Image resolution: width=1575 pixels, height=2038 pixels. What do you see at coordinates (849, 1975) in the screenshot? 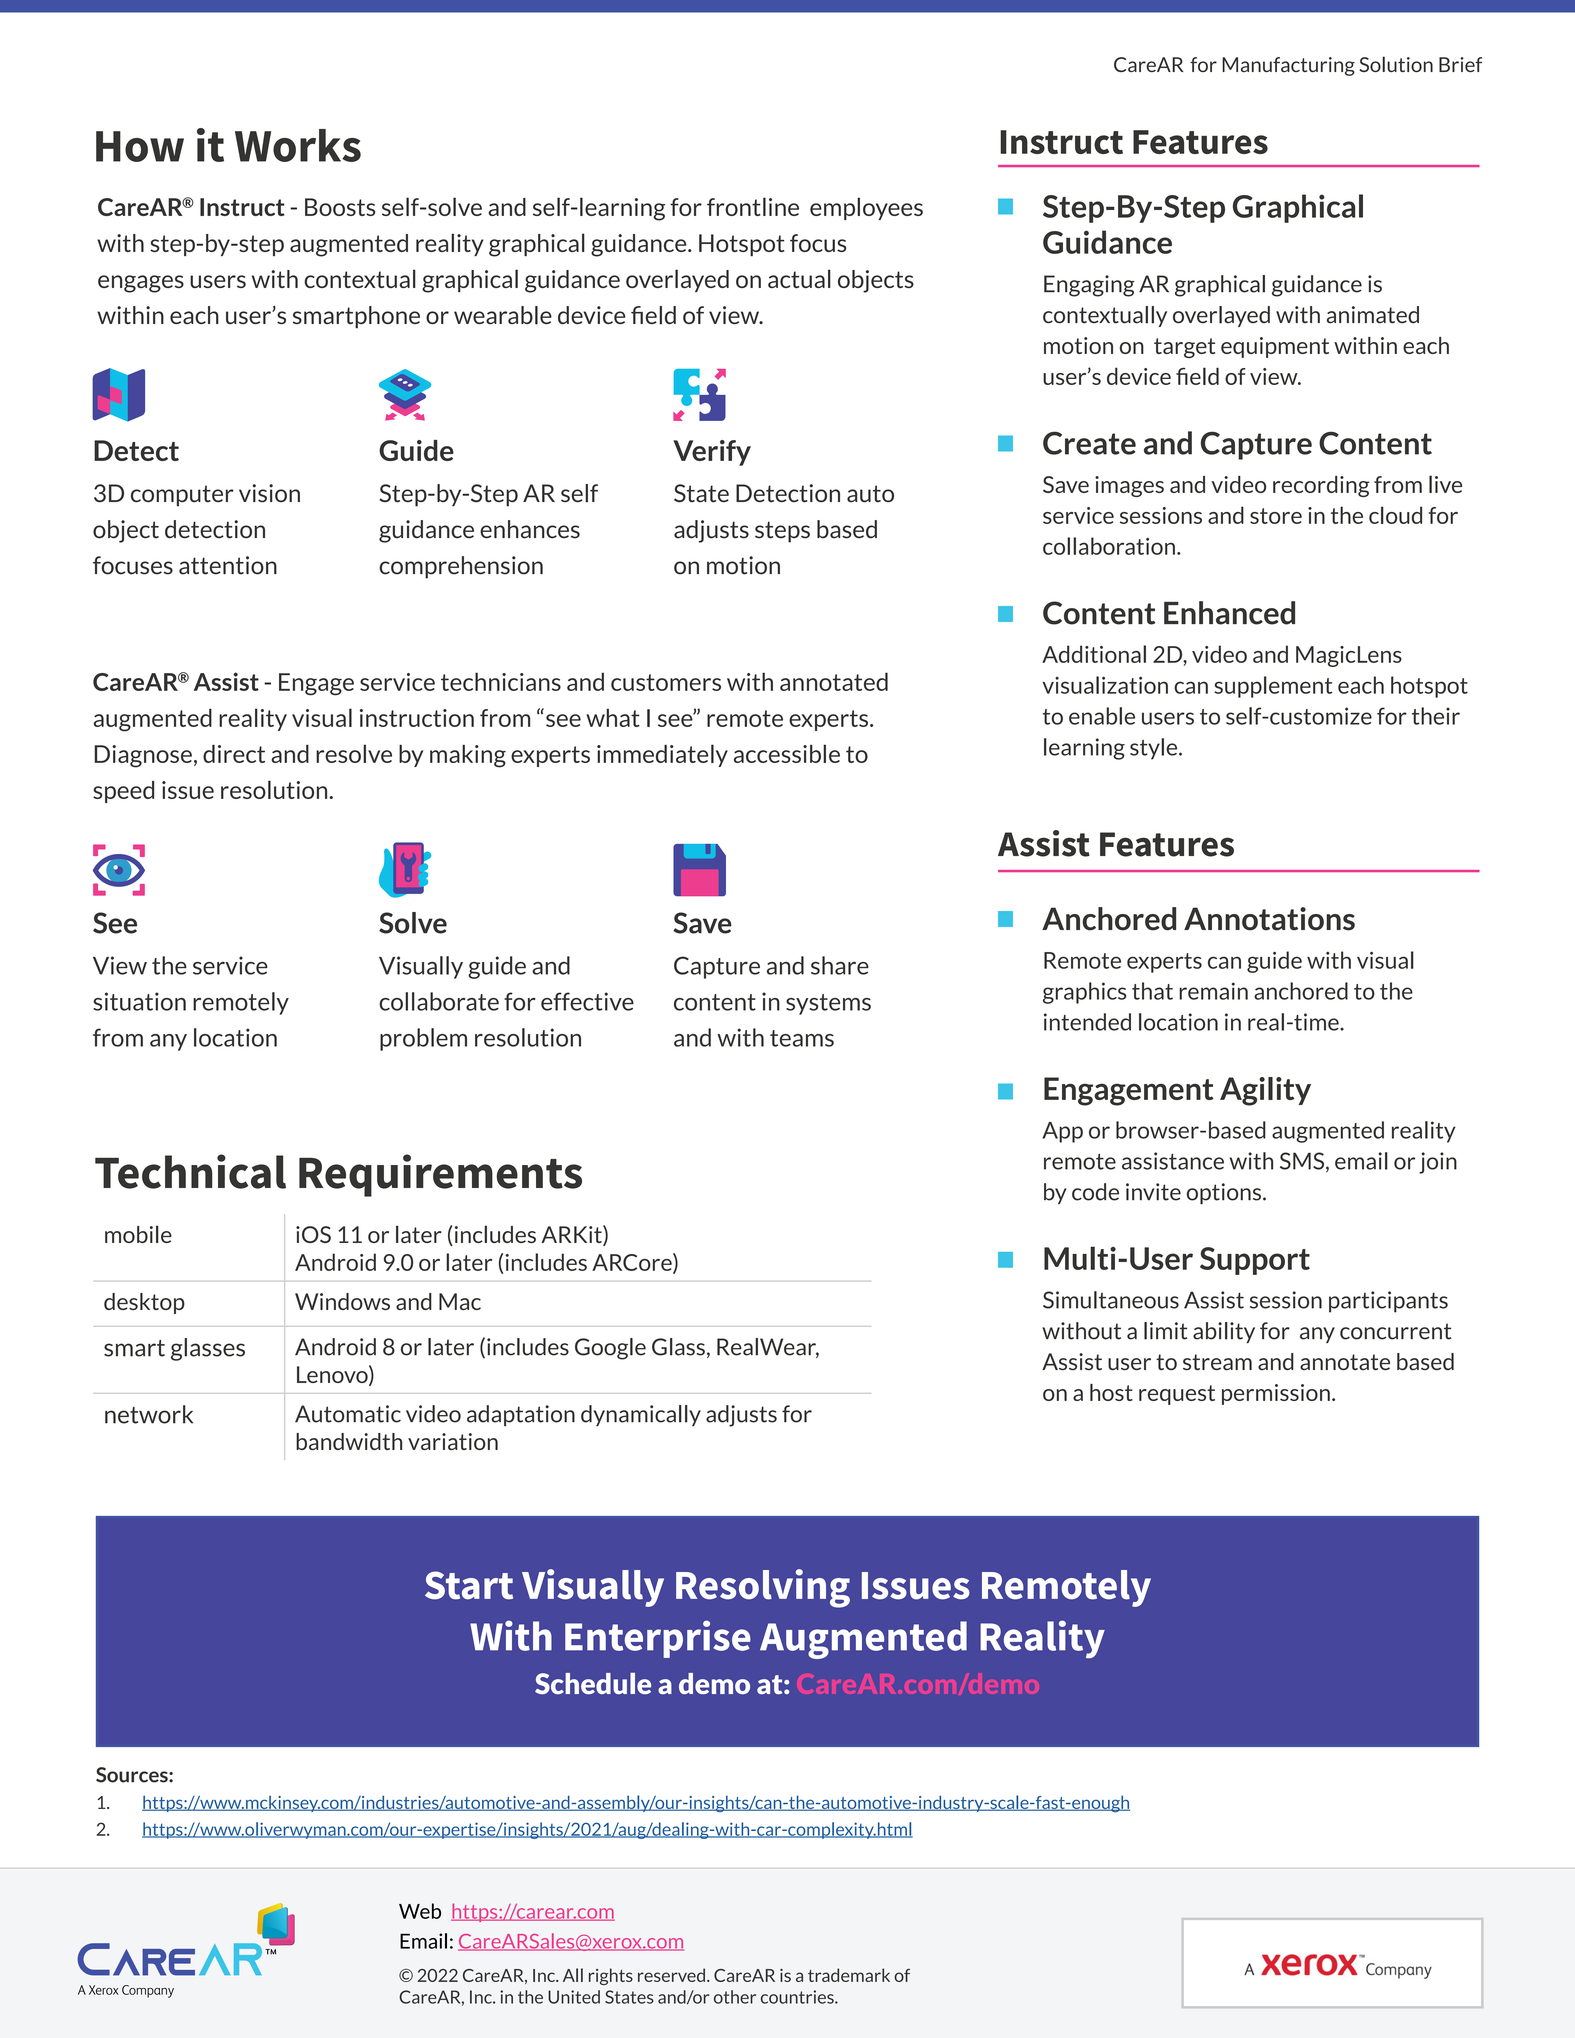
I see `trademark` at bounding box center [849, 1975].
